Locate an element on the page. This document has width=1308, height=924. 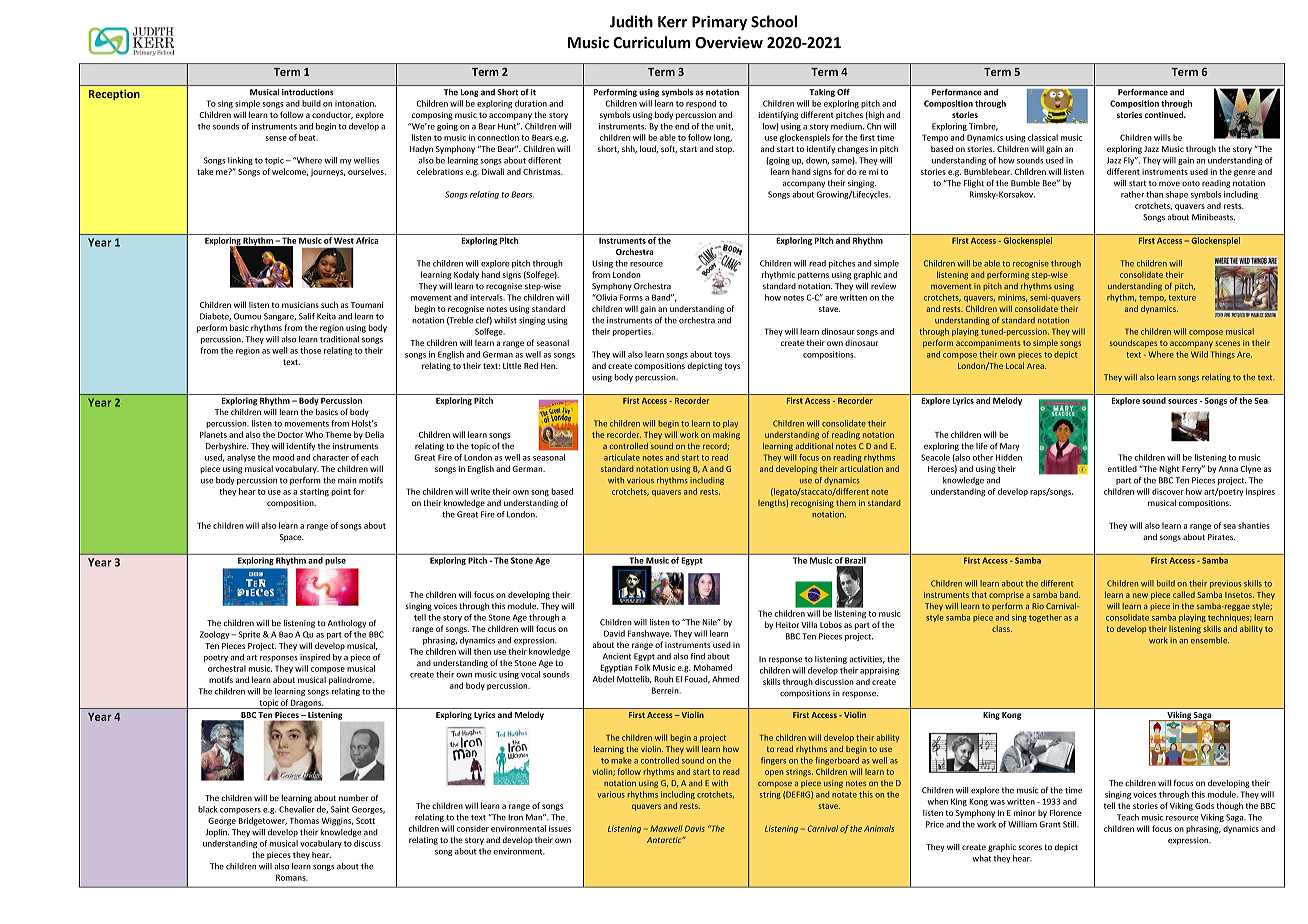
properties is located at coordinates (633, 332).
